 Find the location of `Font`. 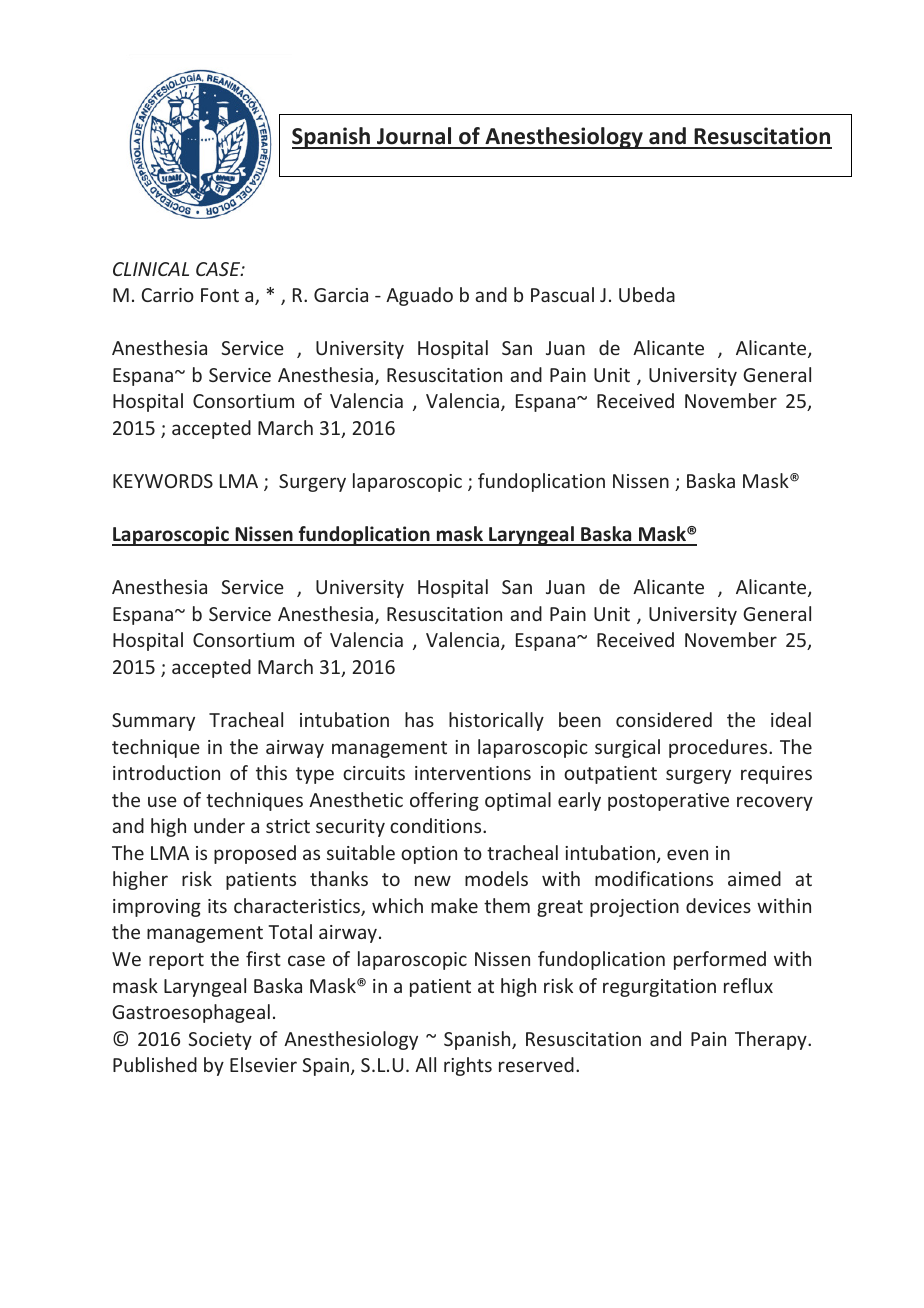

Font is located at coordinates (220, 295).
